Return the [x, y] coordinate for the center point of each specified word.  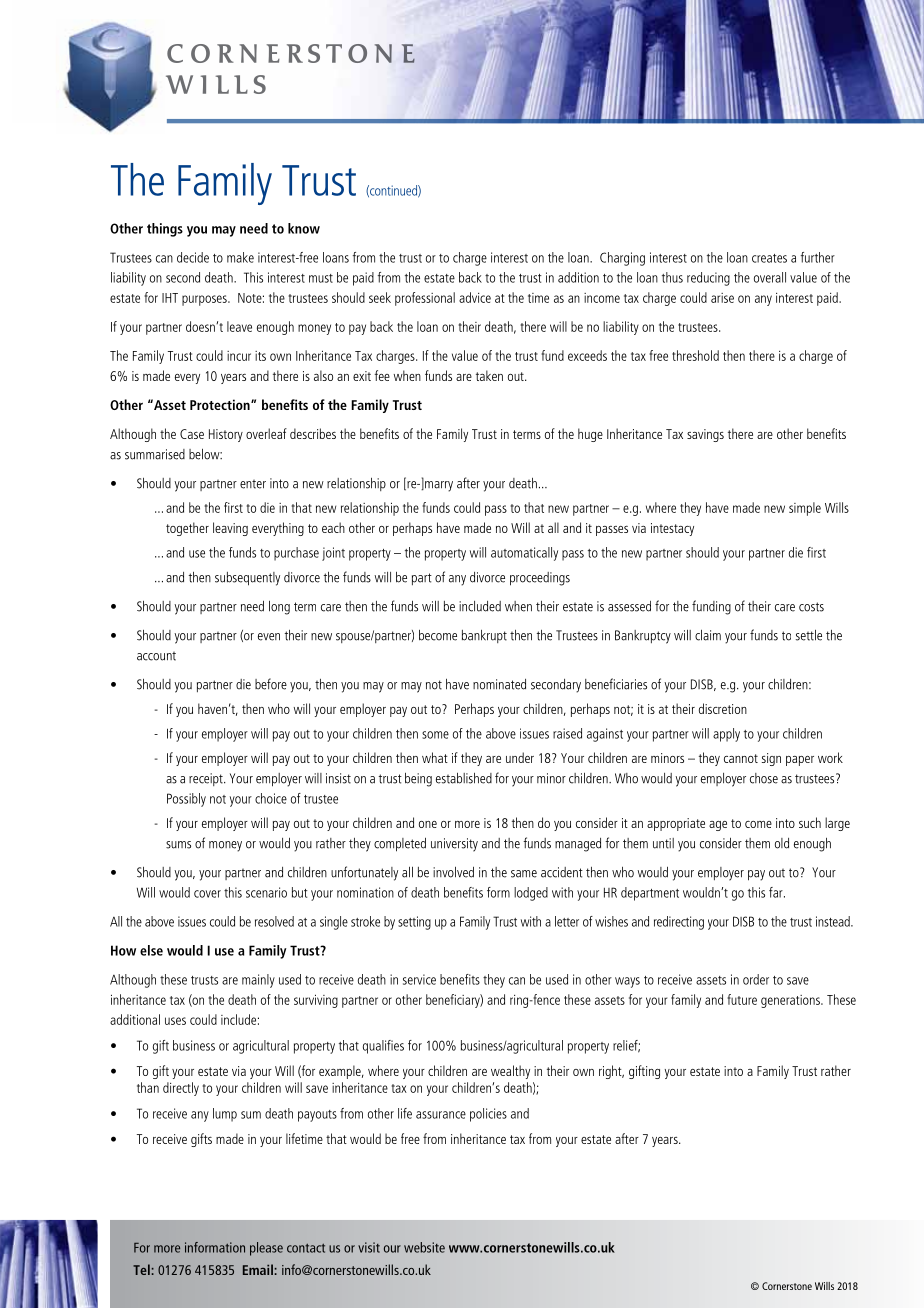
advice [475, 297]
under [520, 757]
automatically [524, 554]
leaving [230, 529]
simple [805, 509]
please [266, 1249]
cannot [741, 758]
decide [193, 257]
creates [769, 258]
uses [175, 1021]
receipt [207, 779]
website [424, 1247]
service [419, 979]
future [742, 999]
